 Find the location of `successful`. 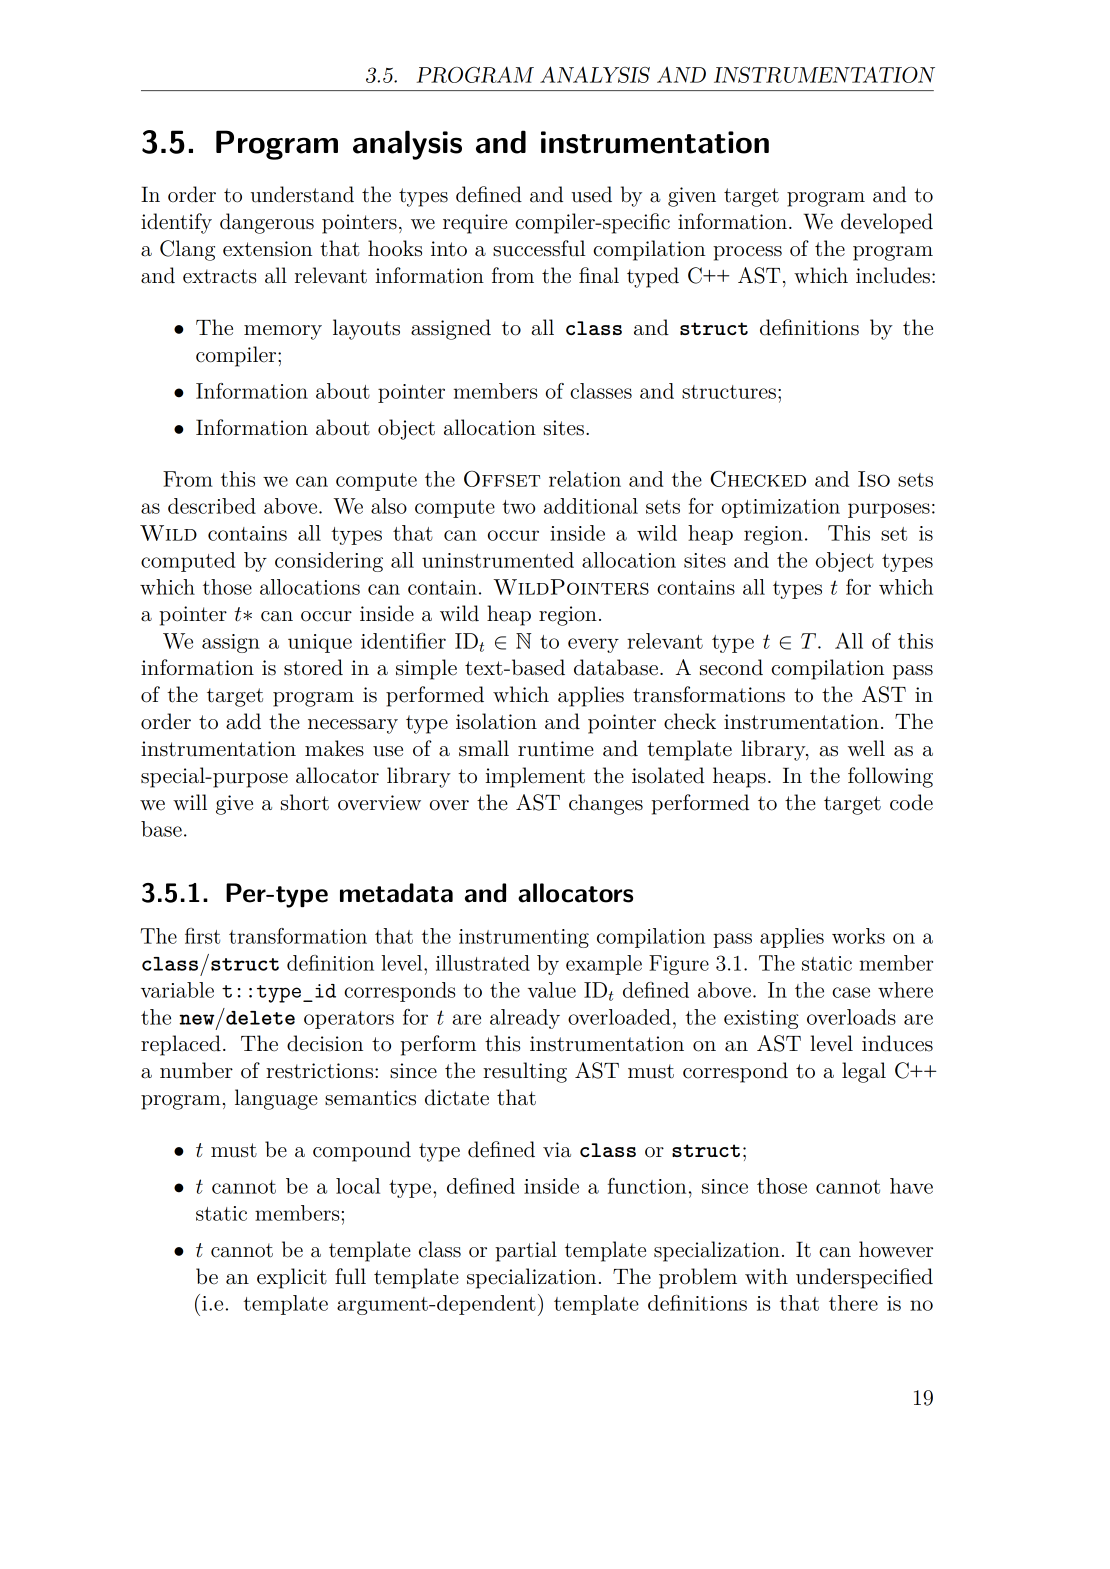

successful is located at coordinates (539, 248).
